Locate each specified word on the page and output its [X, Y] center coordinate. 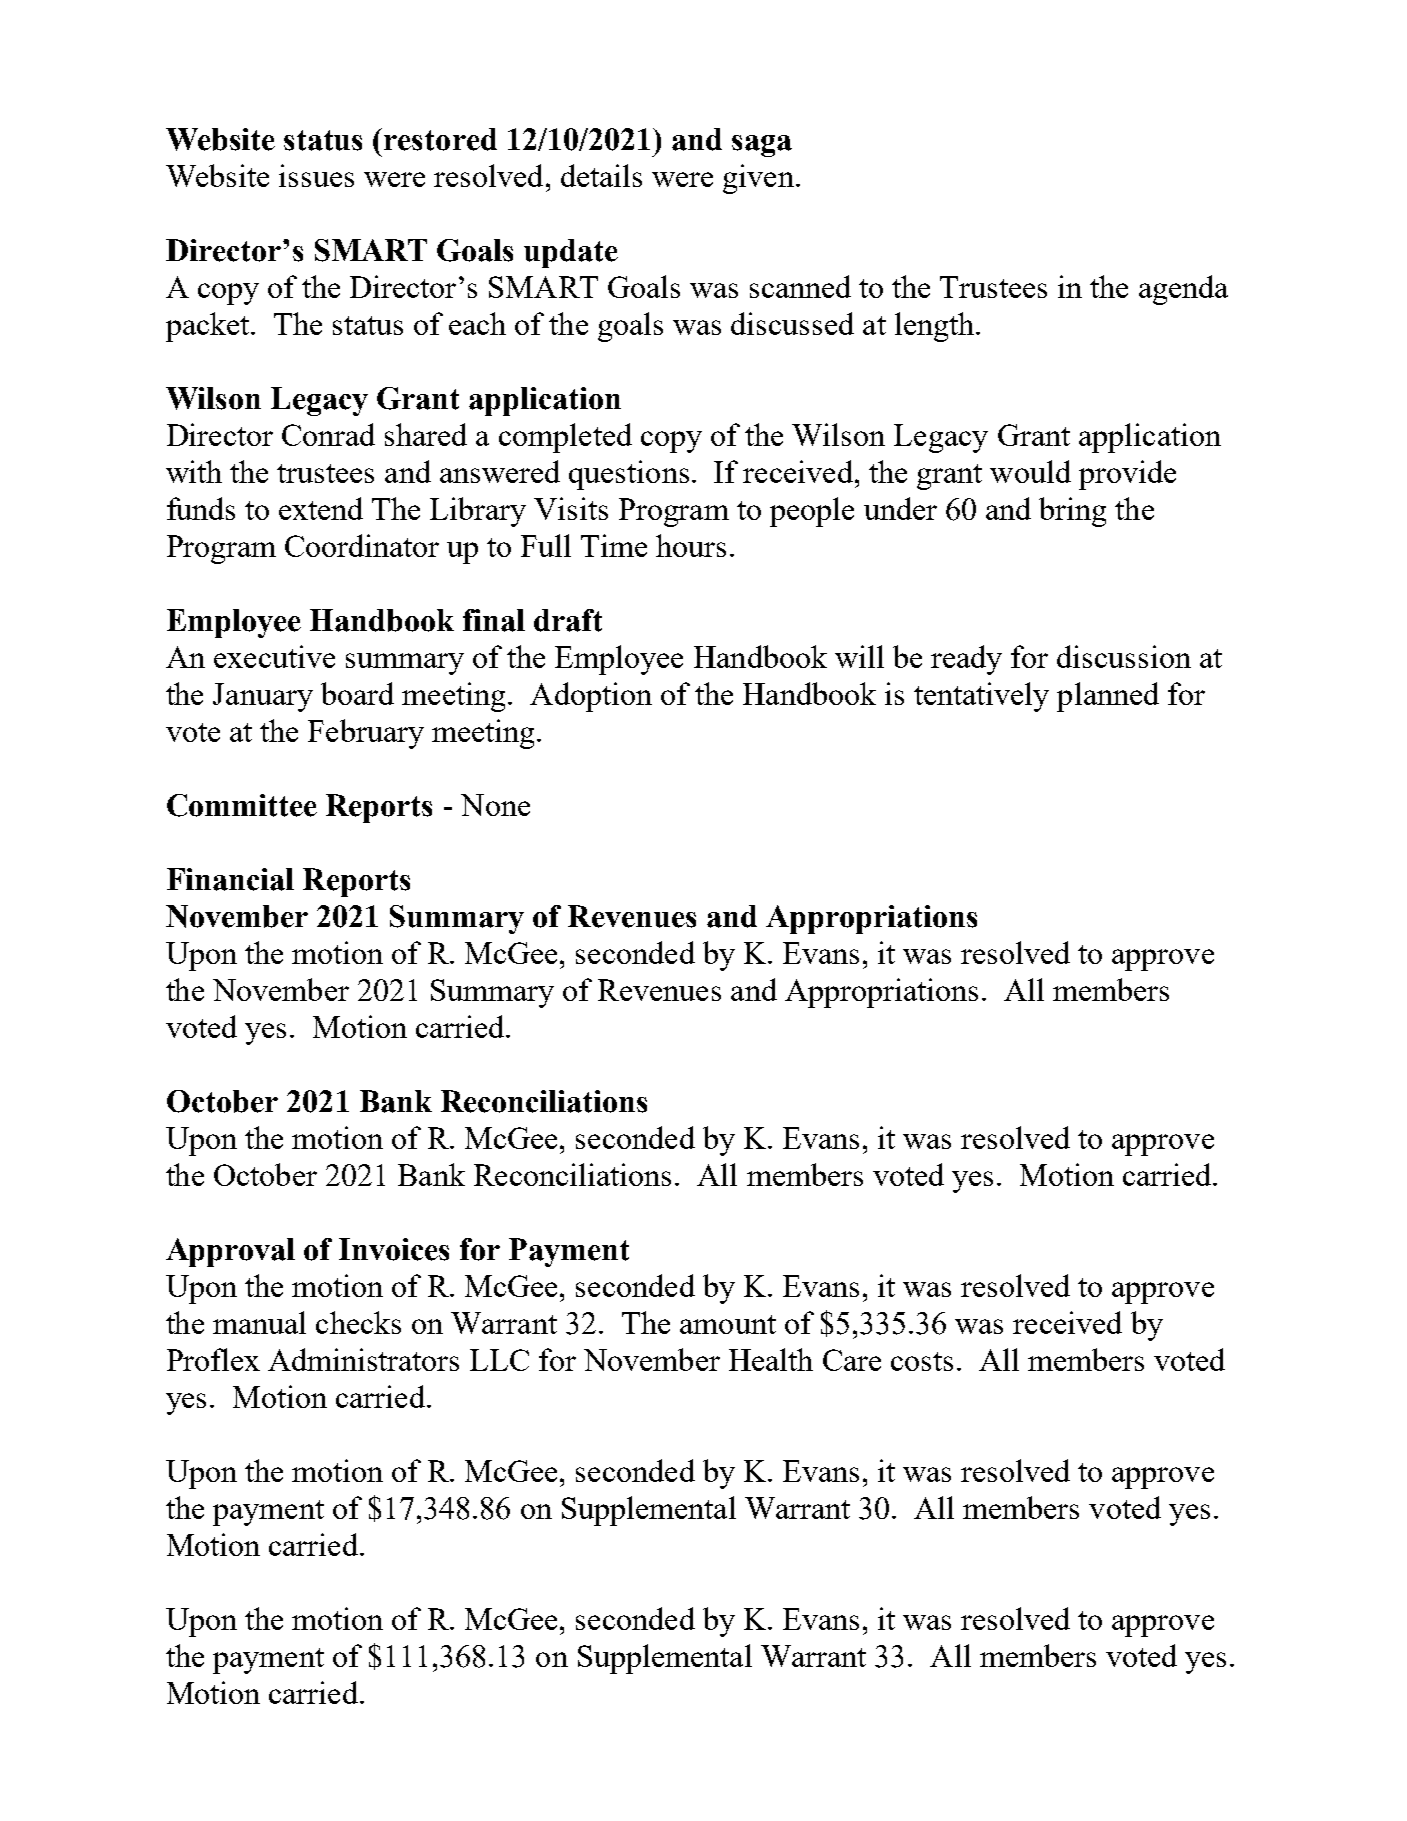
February [366, 734]
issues [316, 175]
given [758, 179]
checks [358, 1322]
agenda [1183, 290]
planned [1108, 697]
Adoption [591, 697]
